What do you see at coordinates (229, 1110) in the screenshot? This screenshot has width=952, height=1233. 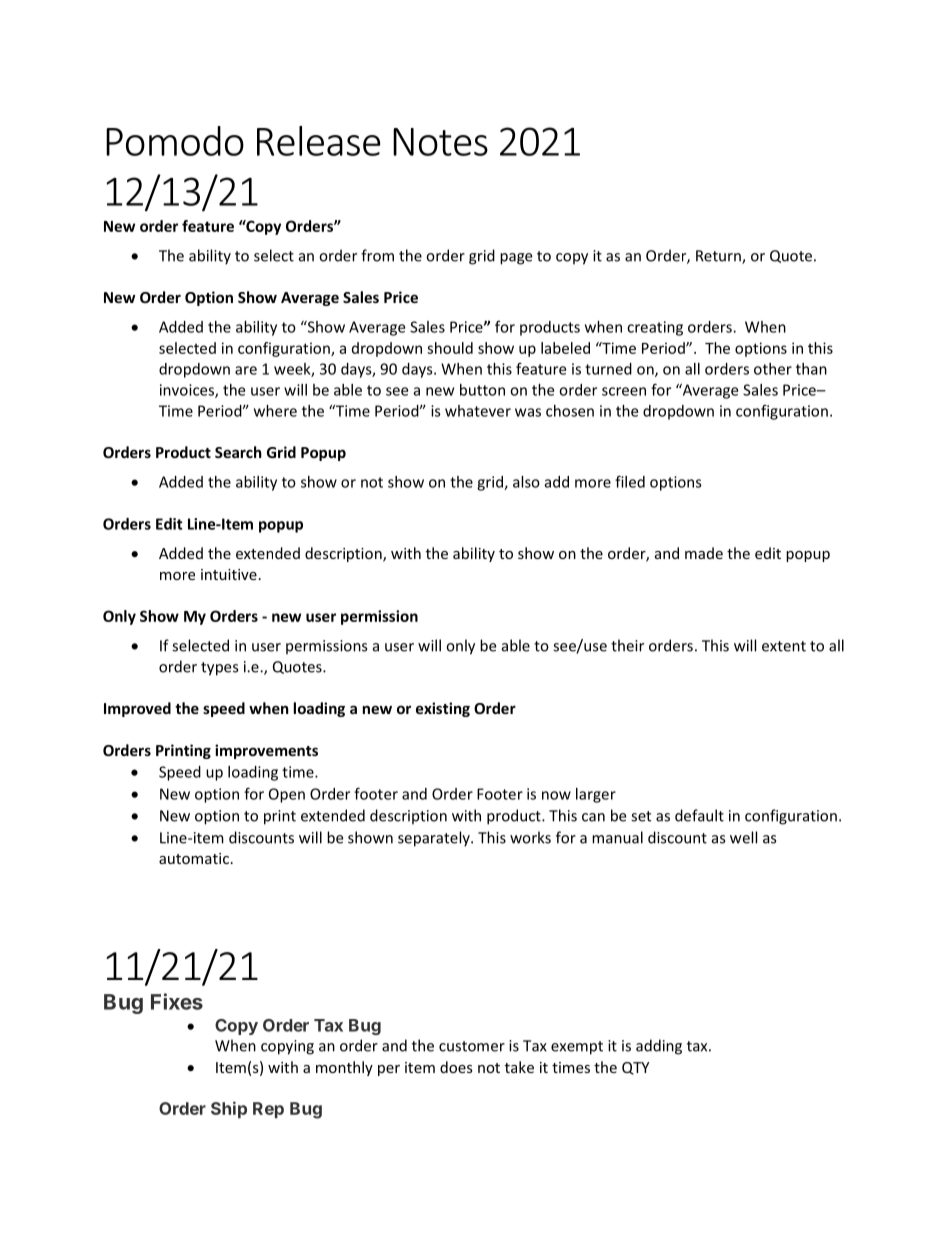 I see `Ship` at bounding box center [229, 1110].
